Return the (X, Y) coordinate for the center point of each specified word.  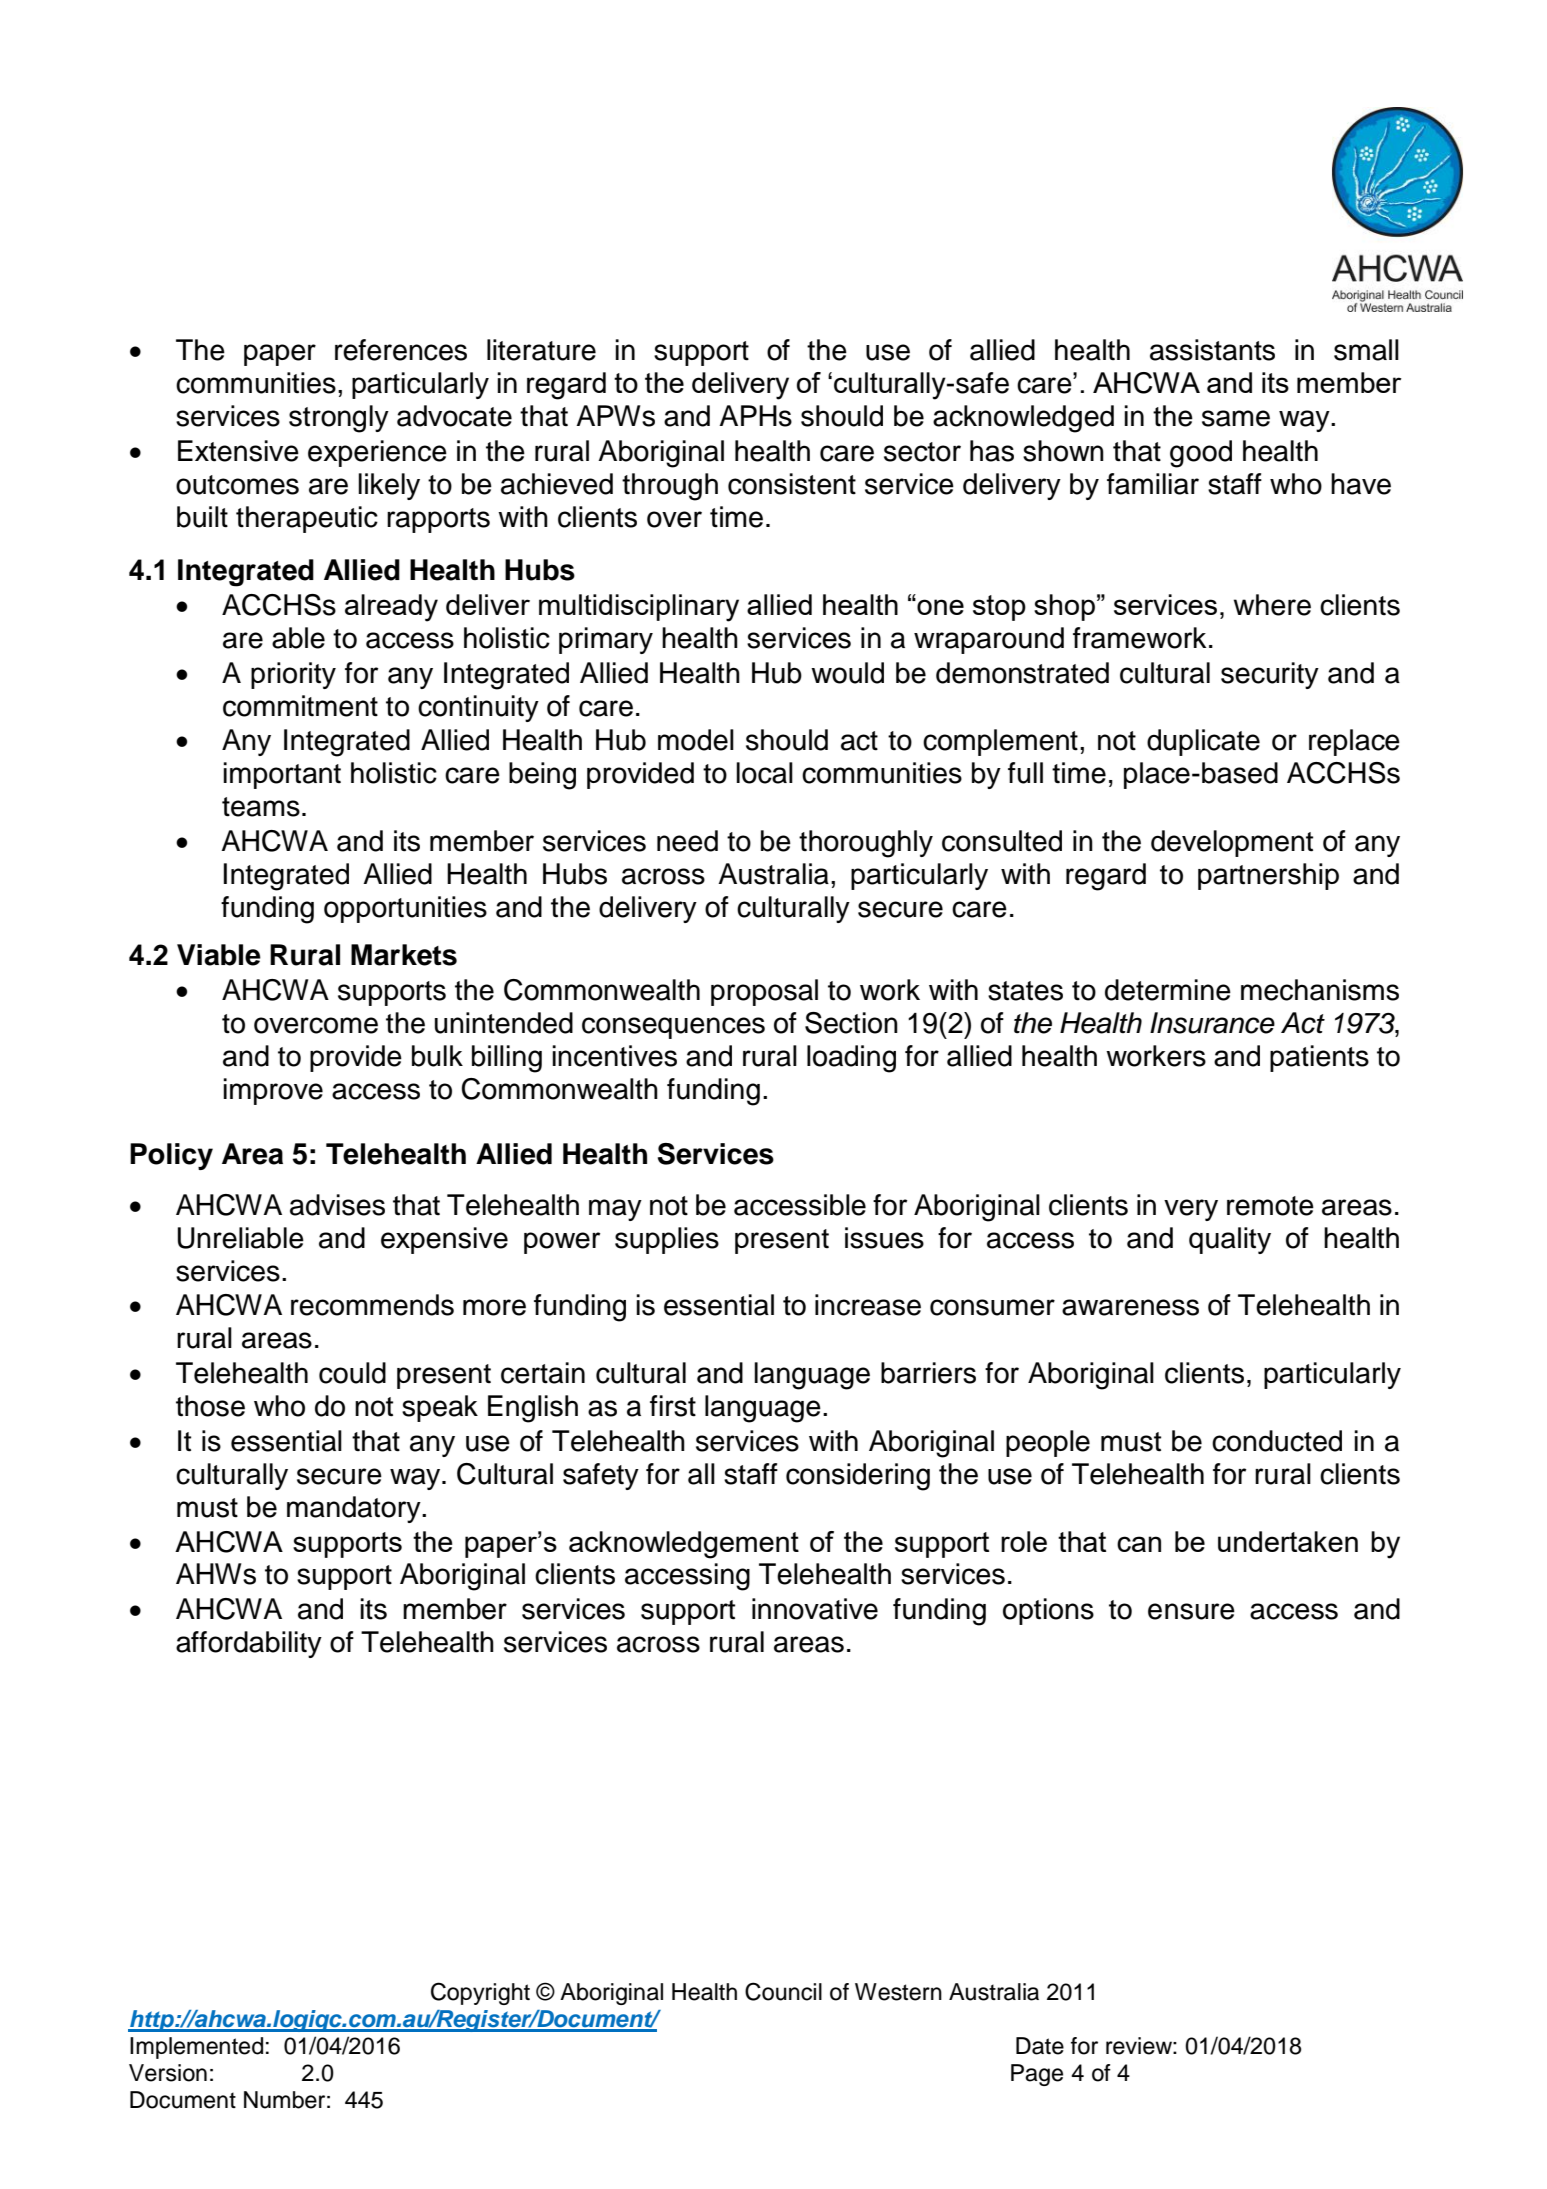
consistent (792, 484)
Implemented (196, 2048)
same (1236, 418)
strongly (339, 419)
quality (1230, 1240)
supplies (667, 1240)
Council (783, 1991)
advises (337, 1205)
